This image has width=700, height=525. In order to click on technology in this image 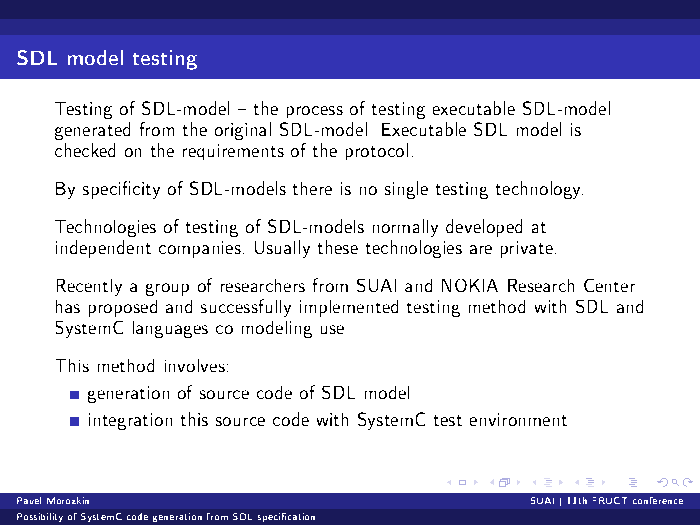, I will do `click(539, 190)`.
